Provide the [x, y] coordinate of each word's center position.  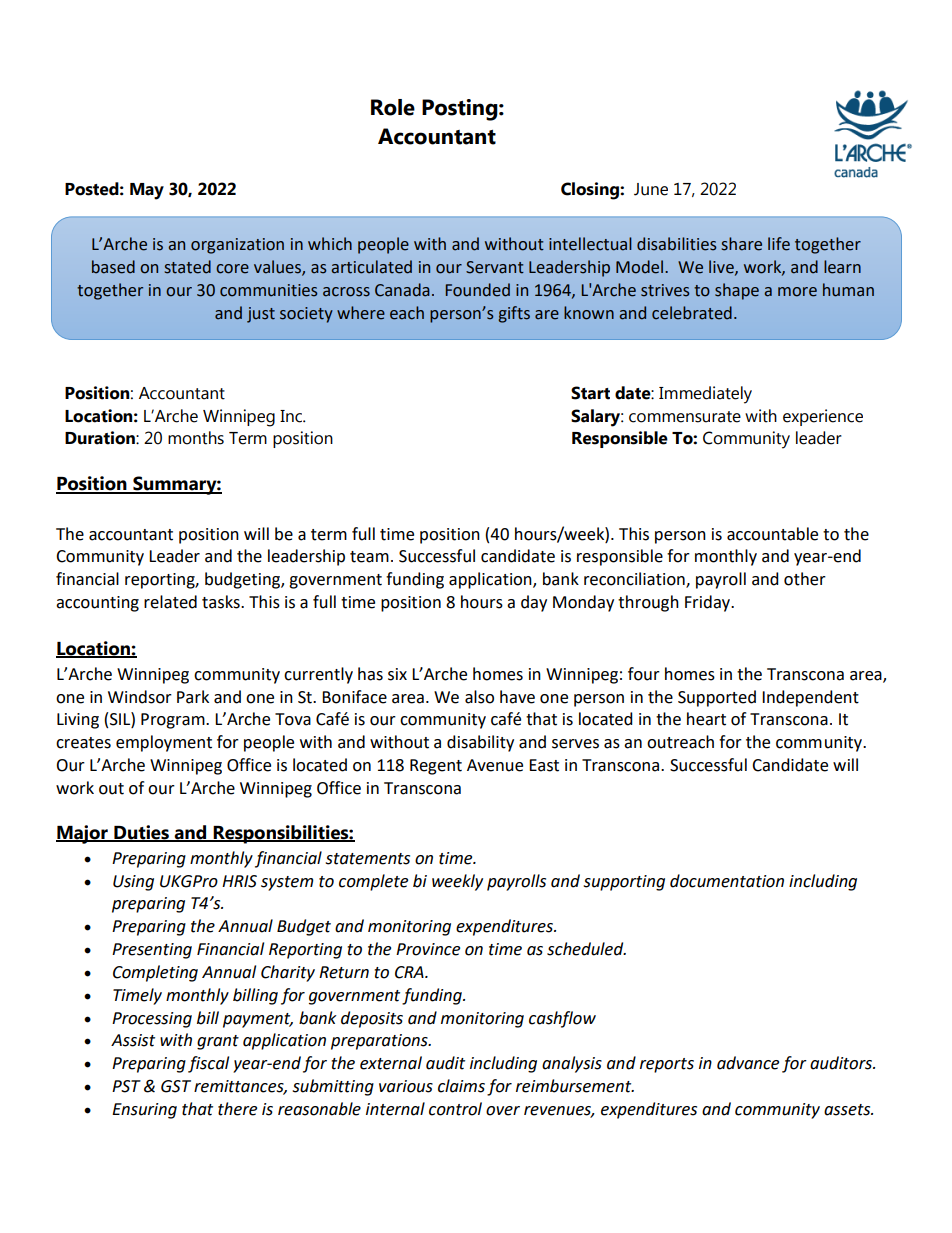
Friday [709, 603]
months [196, 438]
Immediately [705, 395]
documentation [727, 881]
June [651, 189]
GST [176, 1086]
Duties [141, 833]
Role [393, 107]
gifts [514, 314]
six [397, 674]
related [170, 602]
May [147, 191]
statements [367, 859]
